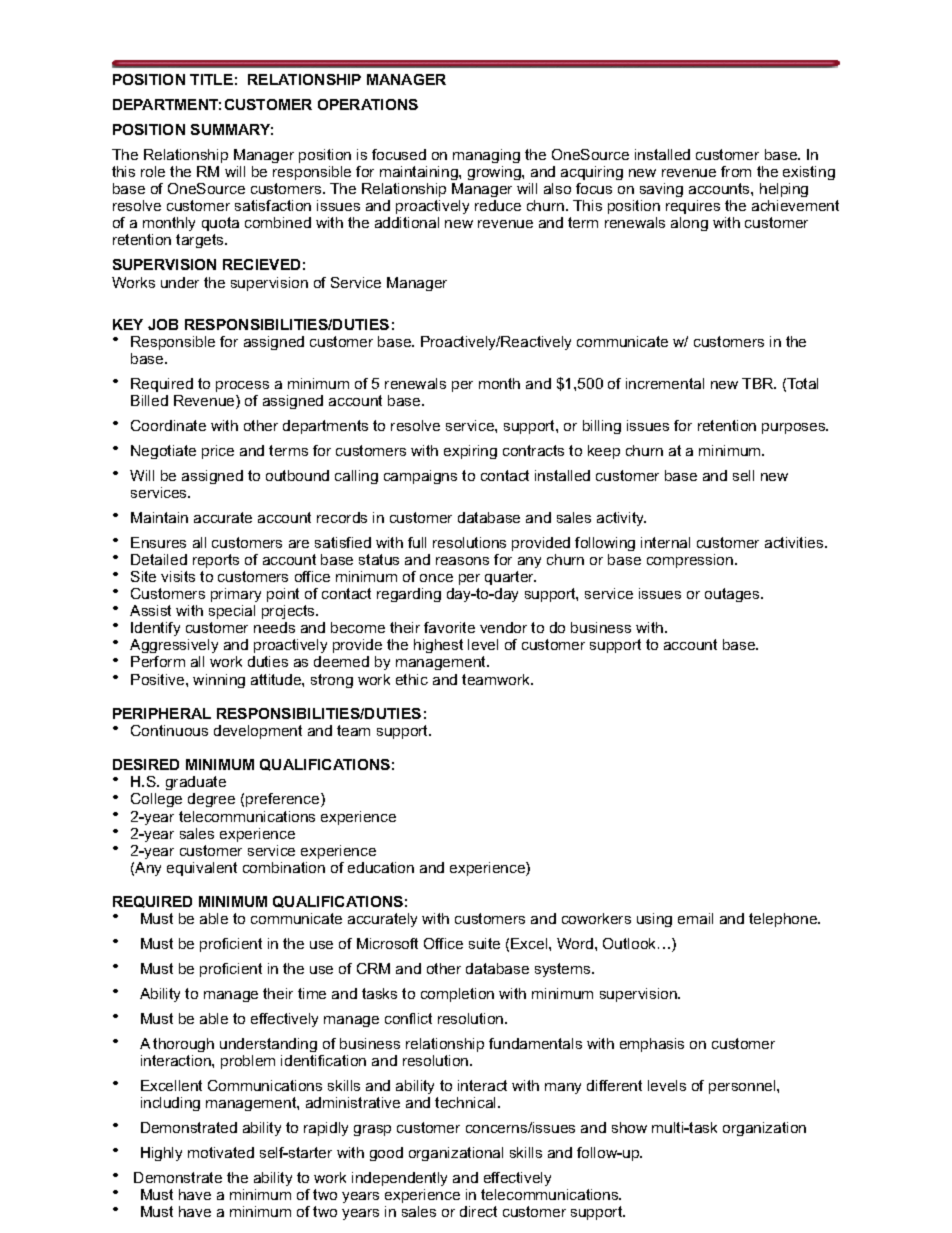 This page has height=1233, width=952. What do you see at coordinates (438, 646) in the page?
I see `highest` at bounding box center [438, 646].
